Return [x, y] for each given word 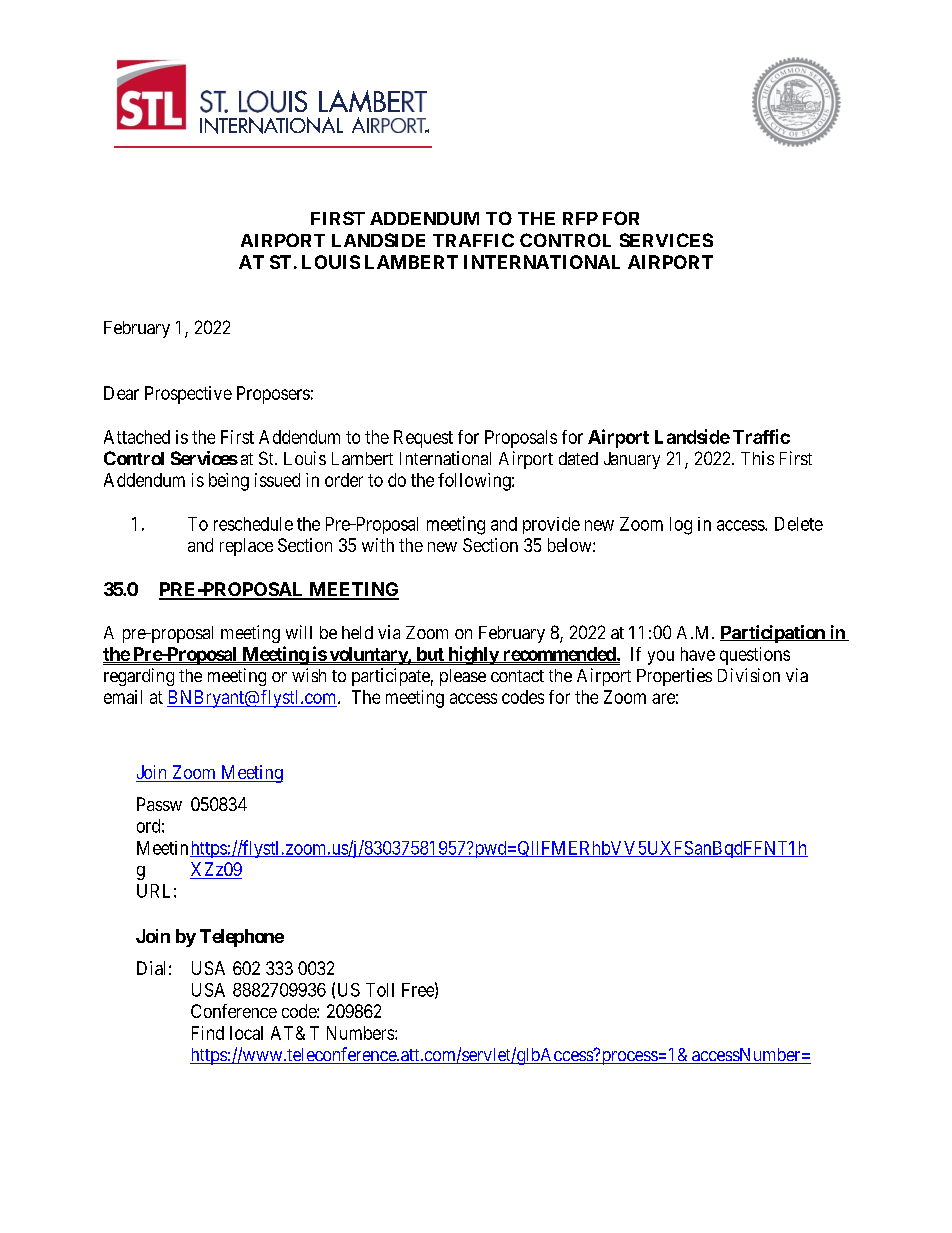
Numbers [361, 1033]
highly [473, 655]
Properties [674, 677]
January [632, 460]
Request [423, 439]
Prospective [188, 395]
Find [208, 1033]
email [123, 697]
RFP [580, 218]
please [463, 677]
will [299, 632]
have [698, 654]
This [757, 458]
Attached [137, 437]
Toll [380, 990]
